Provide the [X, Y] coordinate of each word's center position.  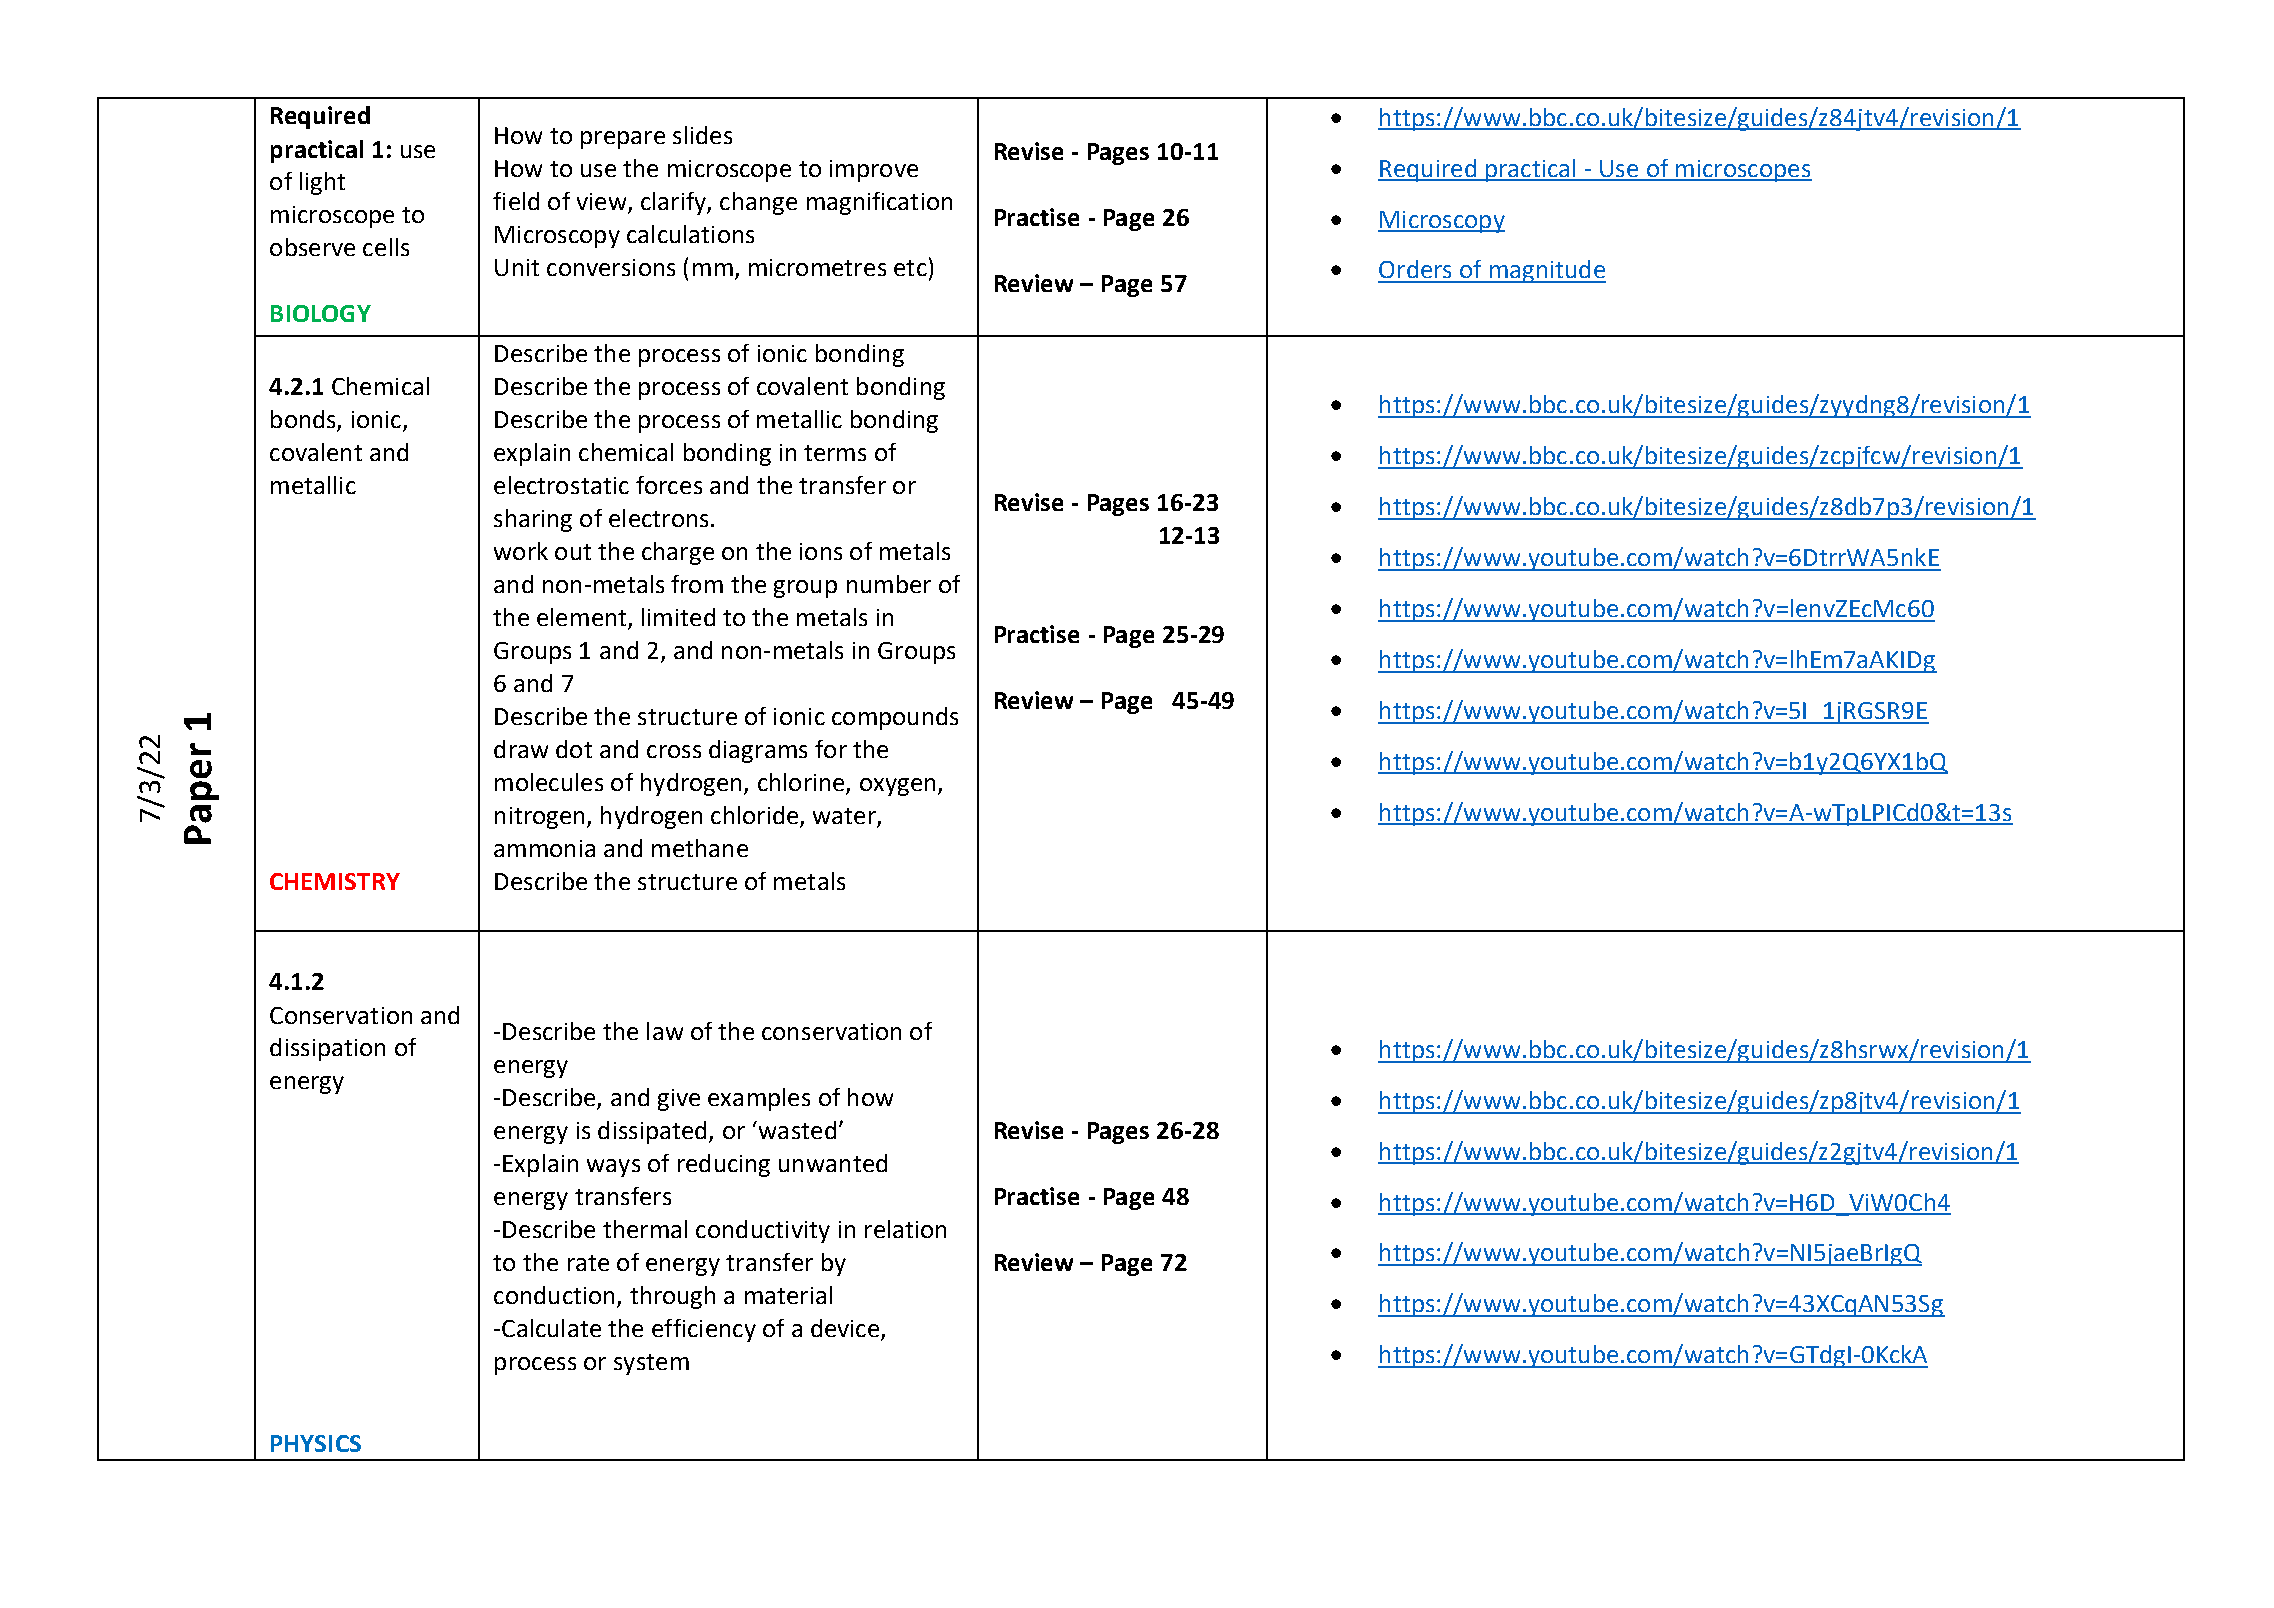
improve [874, 171]
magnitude [1546, 271]
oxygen [897, 787]
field [516, 201]
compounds [895, 718]
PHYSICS [316, 1443]
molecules [549, 782]
